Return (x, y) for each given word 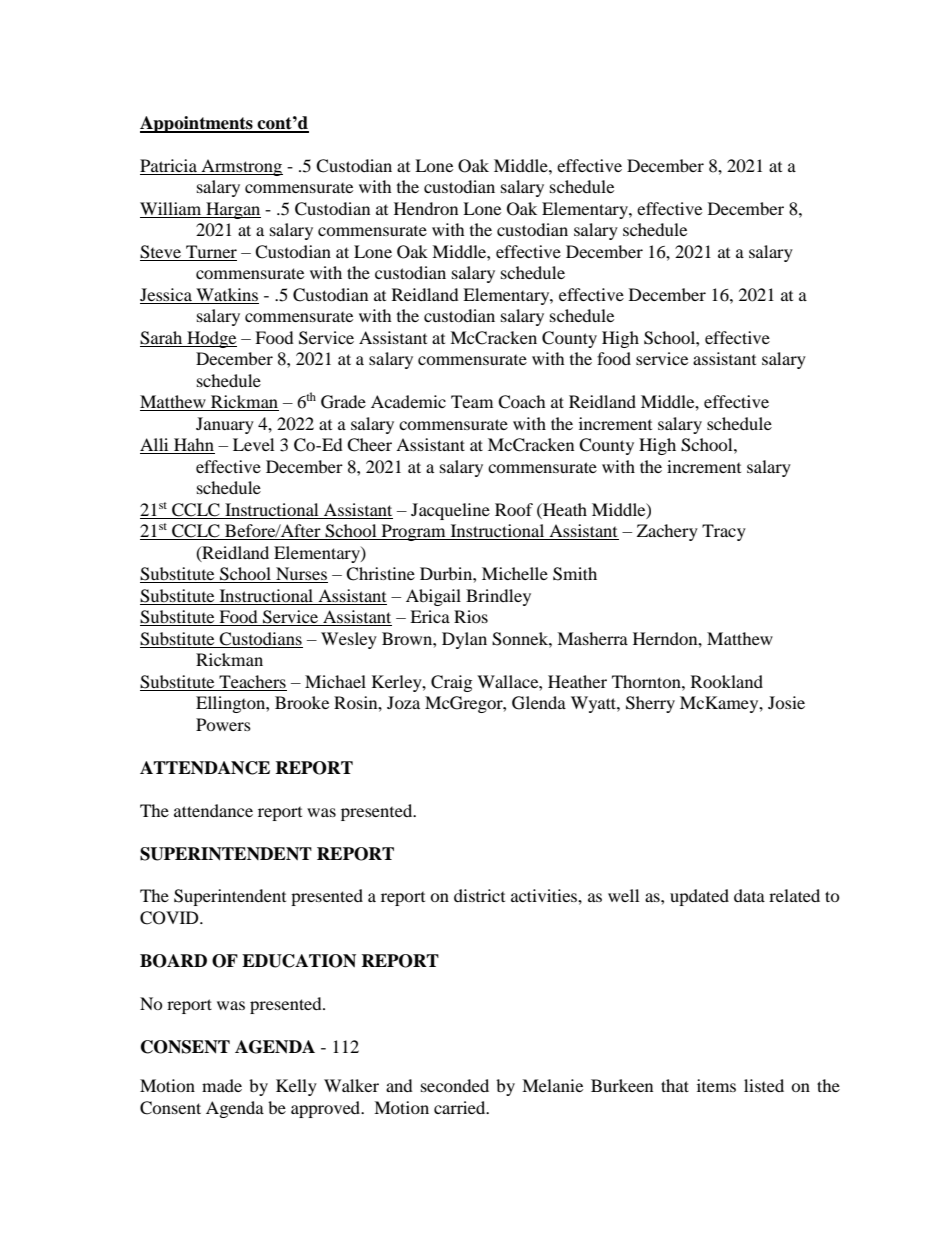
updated (699, 897)
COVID (170, 918)
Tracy (724, 532)
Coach (522, 402)
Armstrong (241, 167)
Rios (471, 616)
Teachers (252, 681)
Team (472, 401)
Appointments (197, 124)
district (479, 895)
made (222, 1085)
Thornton (647, 681)
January (225, 425)
